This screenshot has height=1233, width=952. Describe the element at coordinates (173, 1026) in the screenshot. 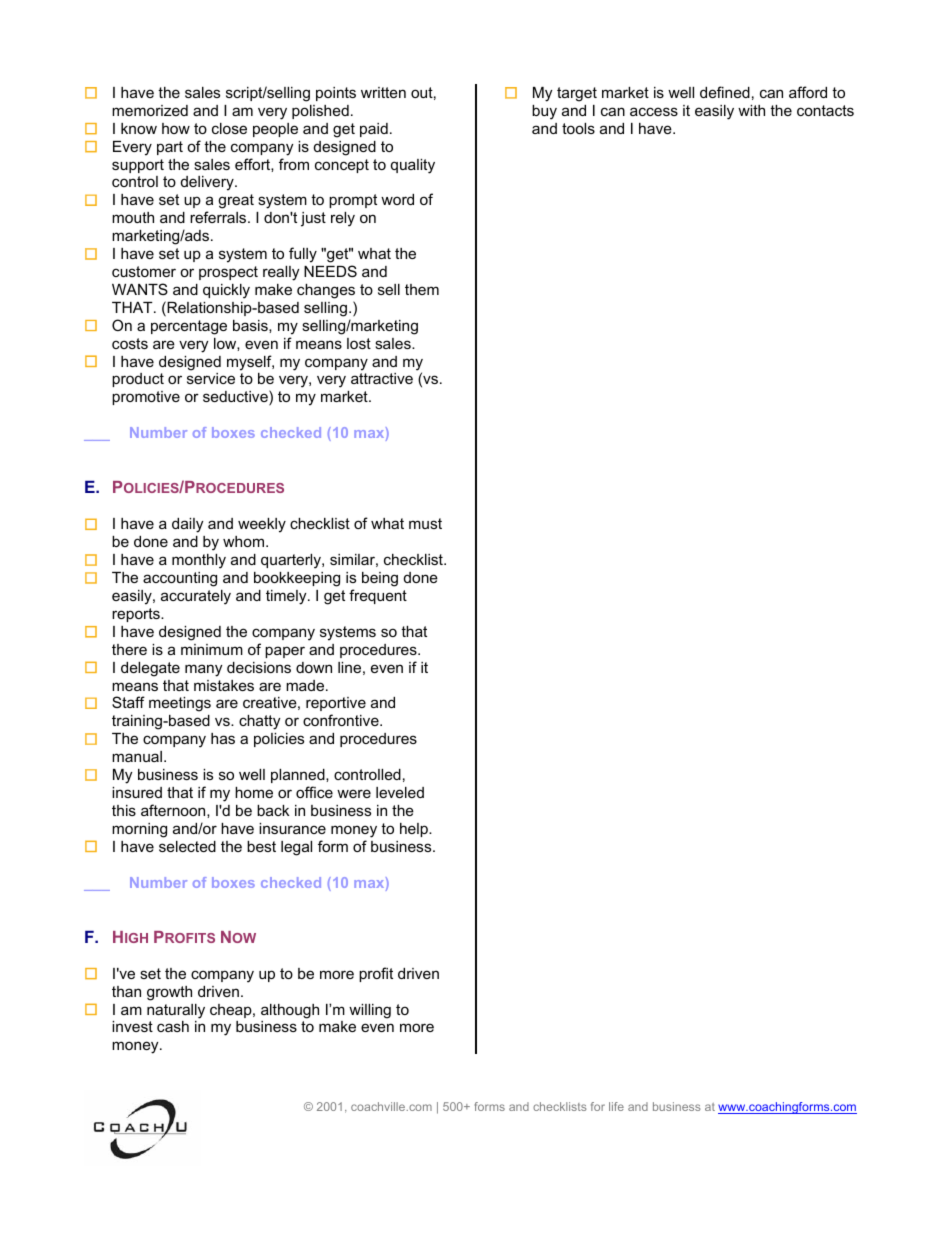

I see `cash` at that location.
